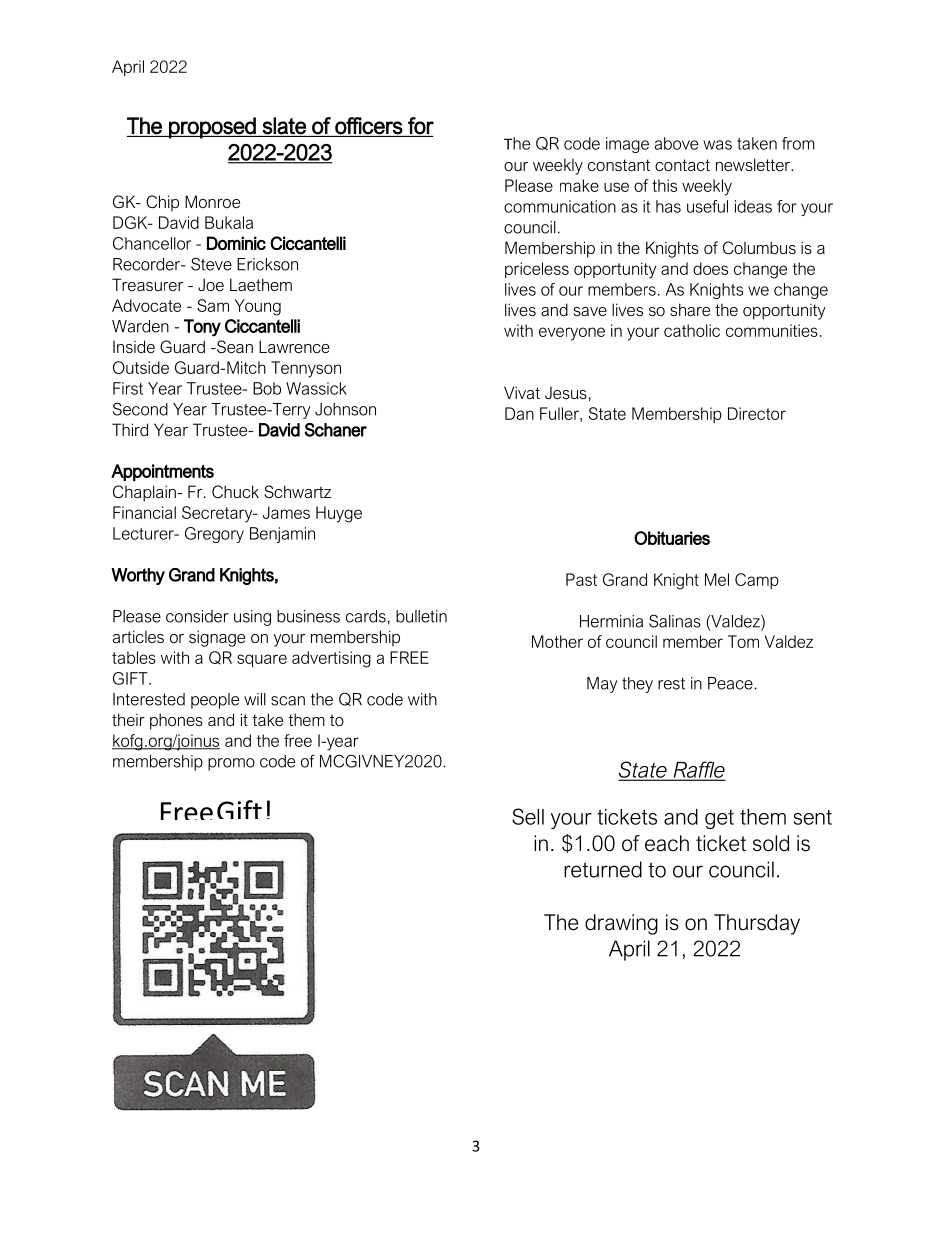  Describe the element at coordinates (231, 764) in the page. I see `promo` at that location.
